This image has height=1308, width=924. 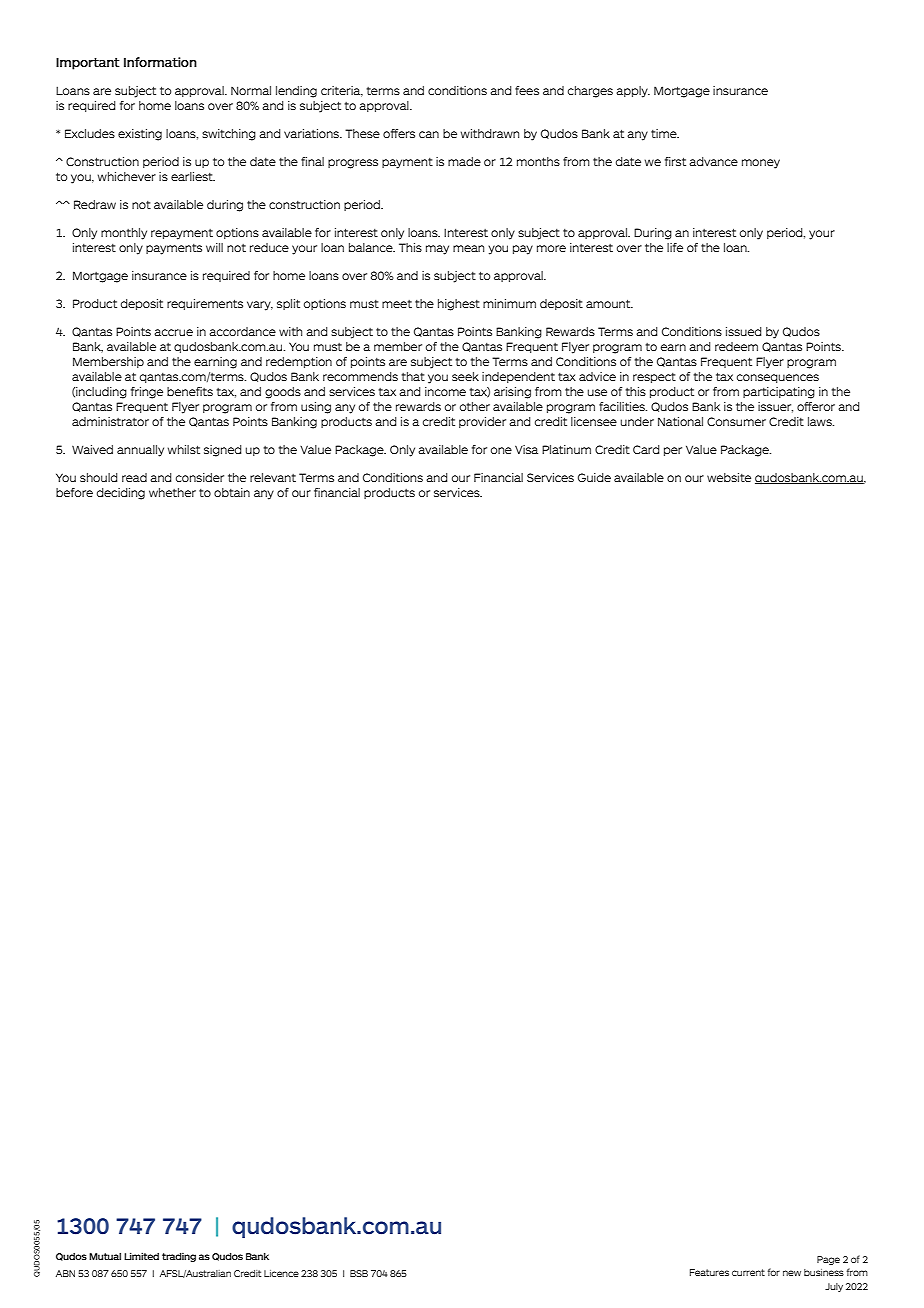 What do you see at coordinates (748, 1272) in the image?
I see `current` at bounding box center [748, 1272].
